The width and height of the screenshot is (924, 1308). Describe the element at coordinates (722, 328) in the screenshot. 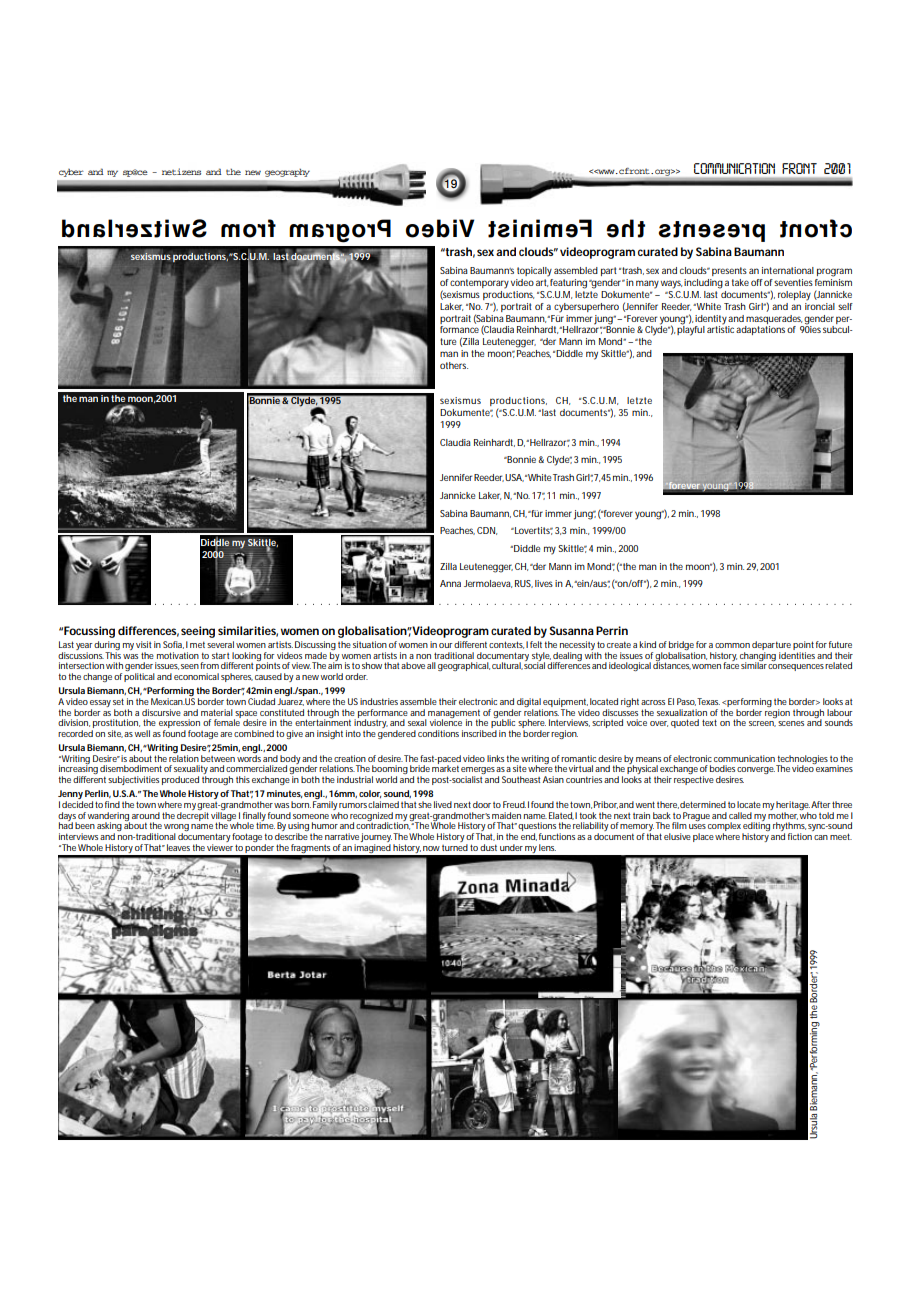

I see `artistic` at that location.
